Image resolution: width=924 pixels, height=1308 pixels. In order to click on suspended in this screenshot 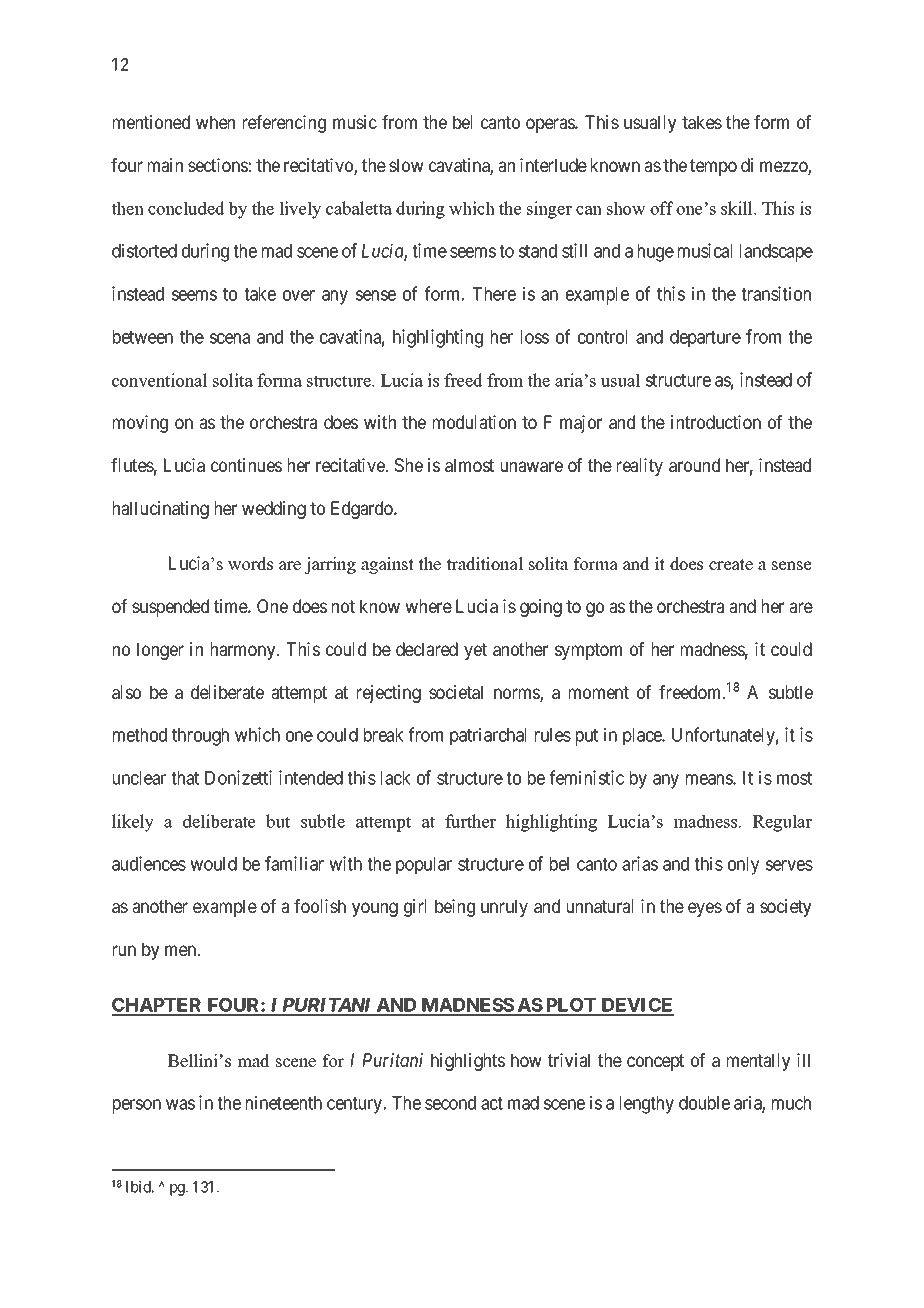, I will do `click(170, 608)`.
